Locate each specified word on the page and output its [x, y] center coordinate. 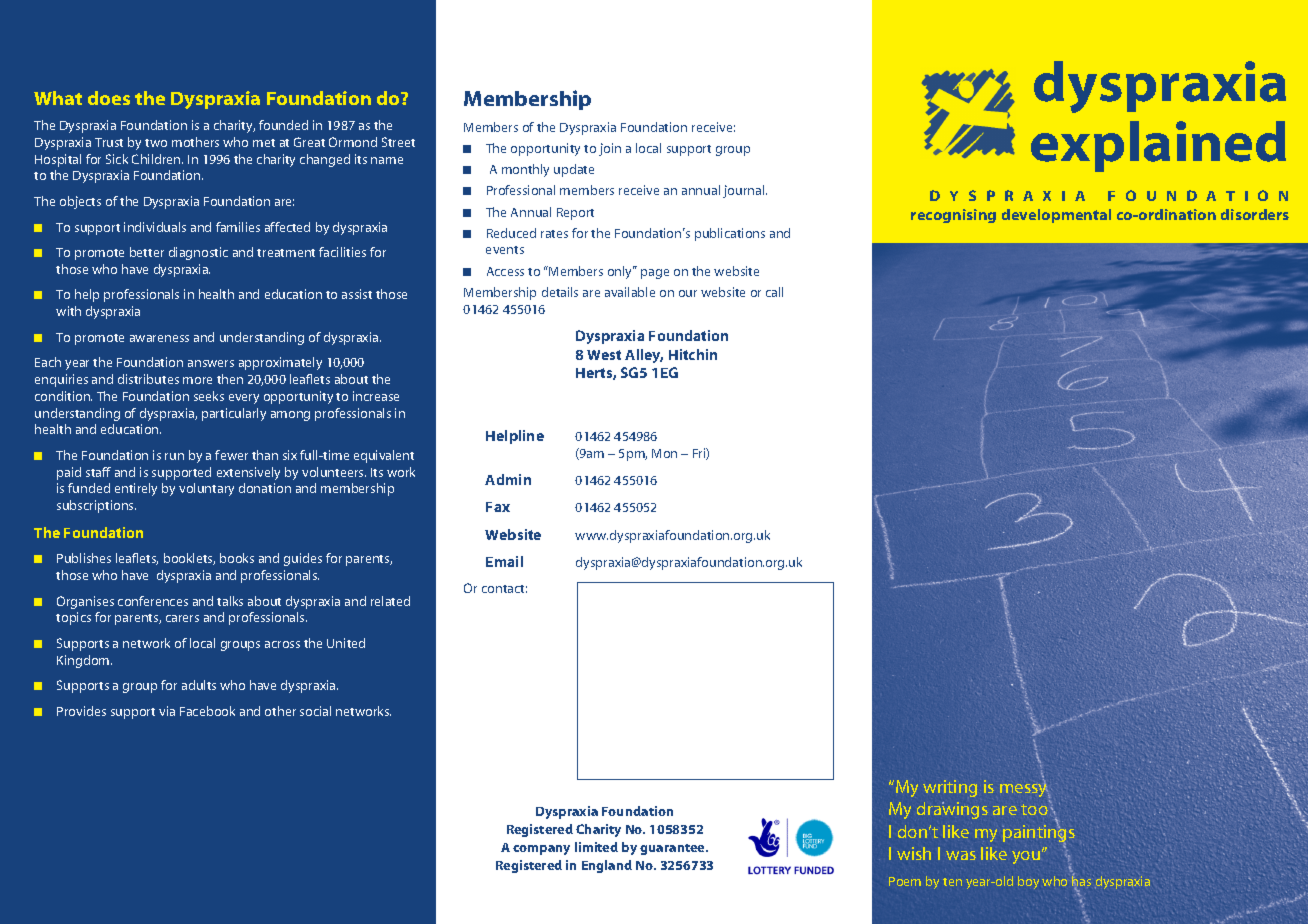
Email [504, 561]
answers [211, 363]
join [610, 149]
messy [1025, 790]
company [541, 850]
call [774, 292]
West [604, 355]
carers [182, 618]
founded [283, 125]
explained [1158, 146]
